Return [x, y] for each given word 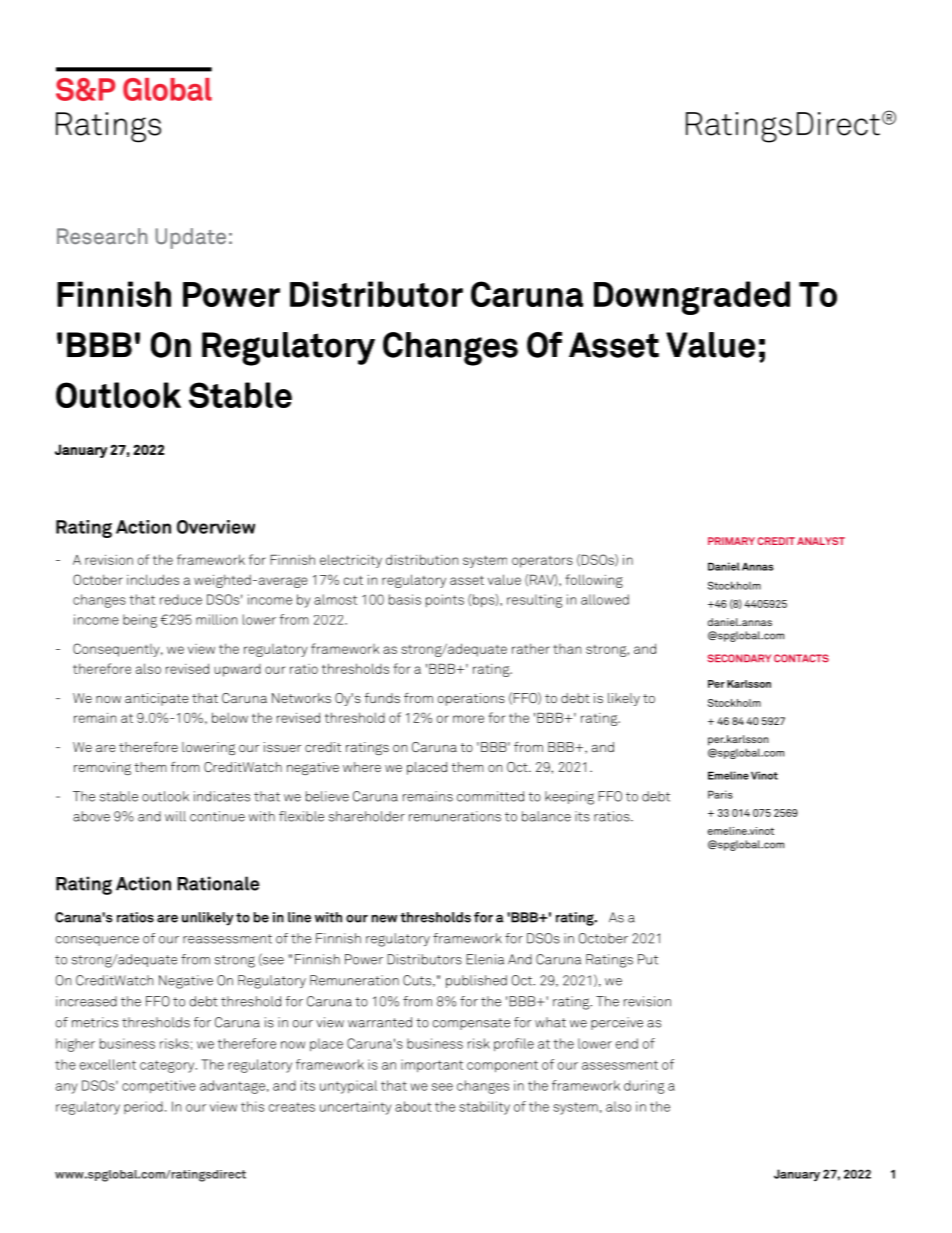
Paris [720, 794]
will [175, 816]
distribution [422, 559]
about [413, 1106]
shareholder [367, 816]
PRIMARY [731, 541]
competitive [159, 1087]
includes [153, 579]
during [644, 1087]
